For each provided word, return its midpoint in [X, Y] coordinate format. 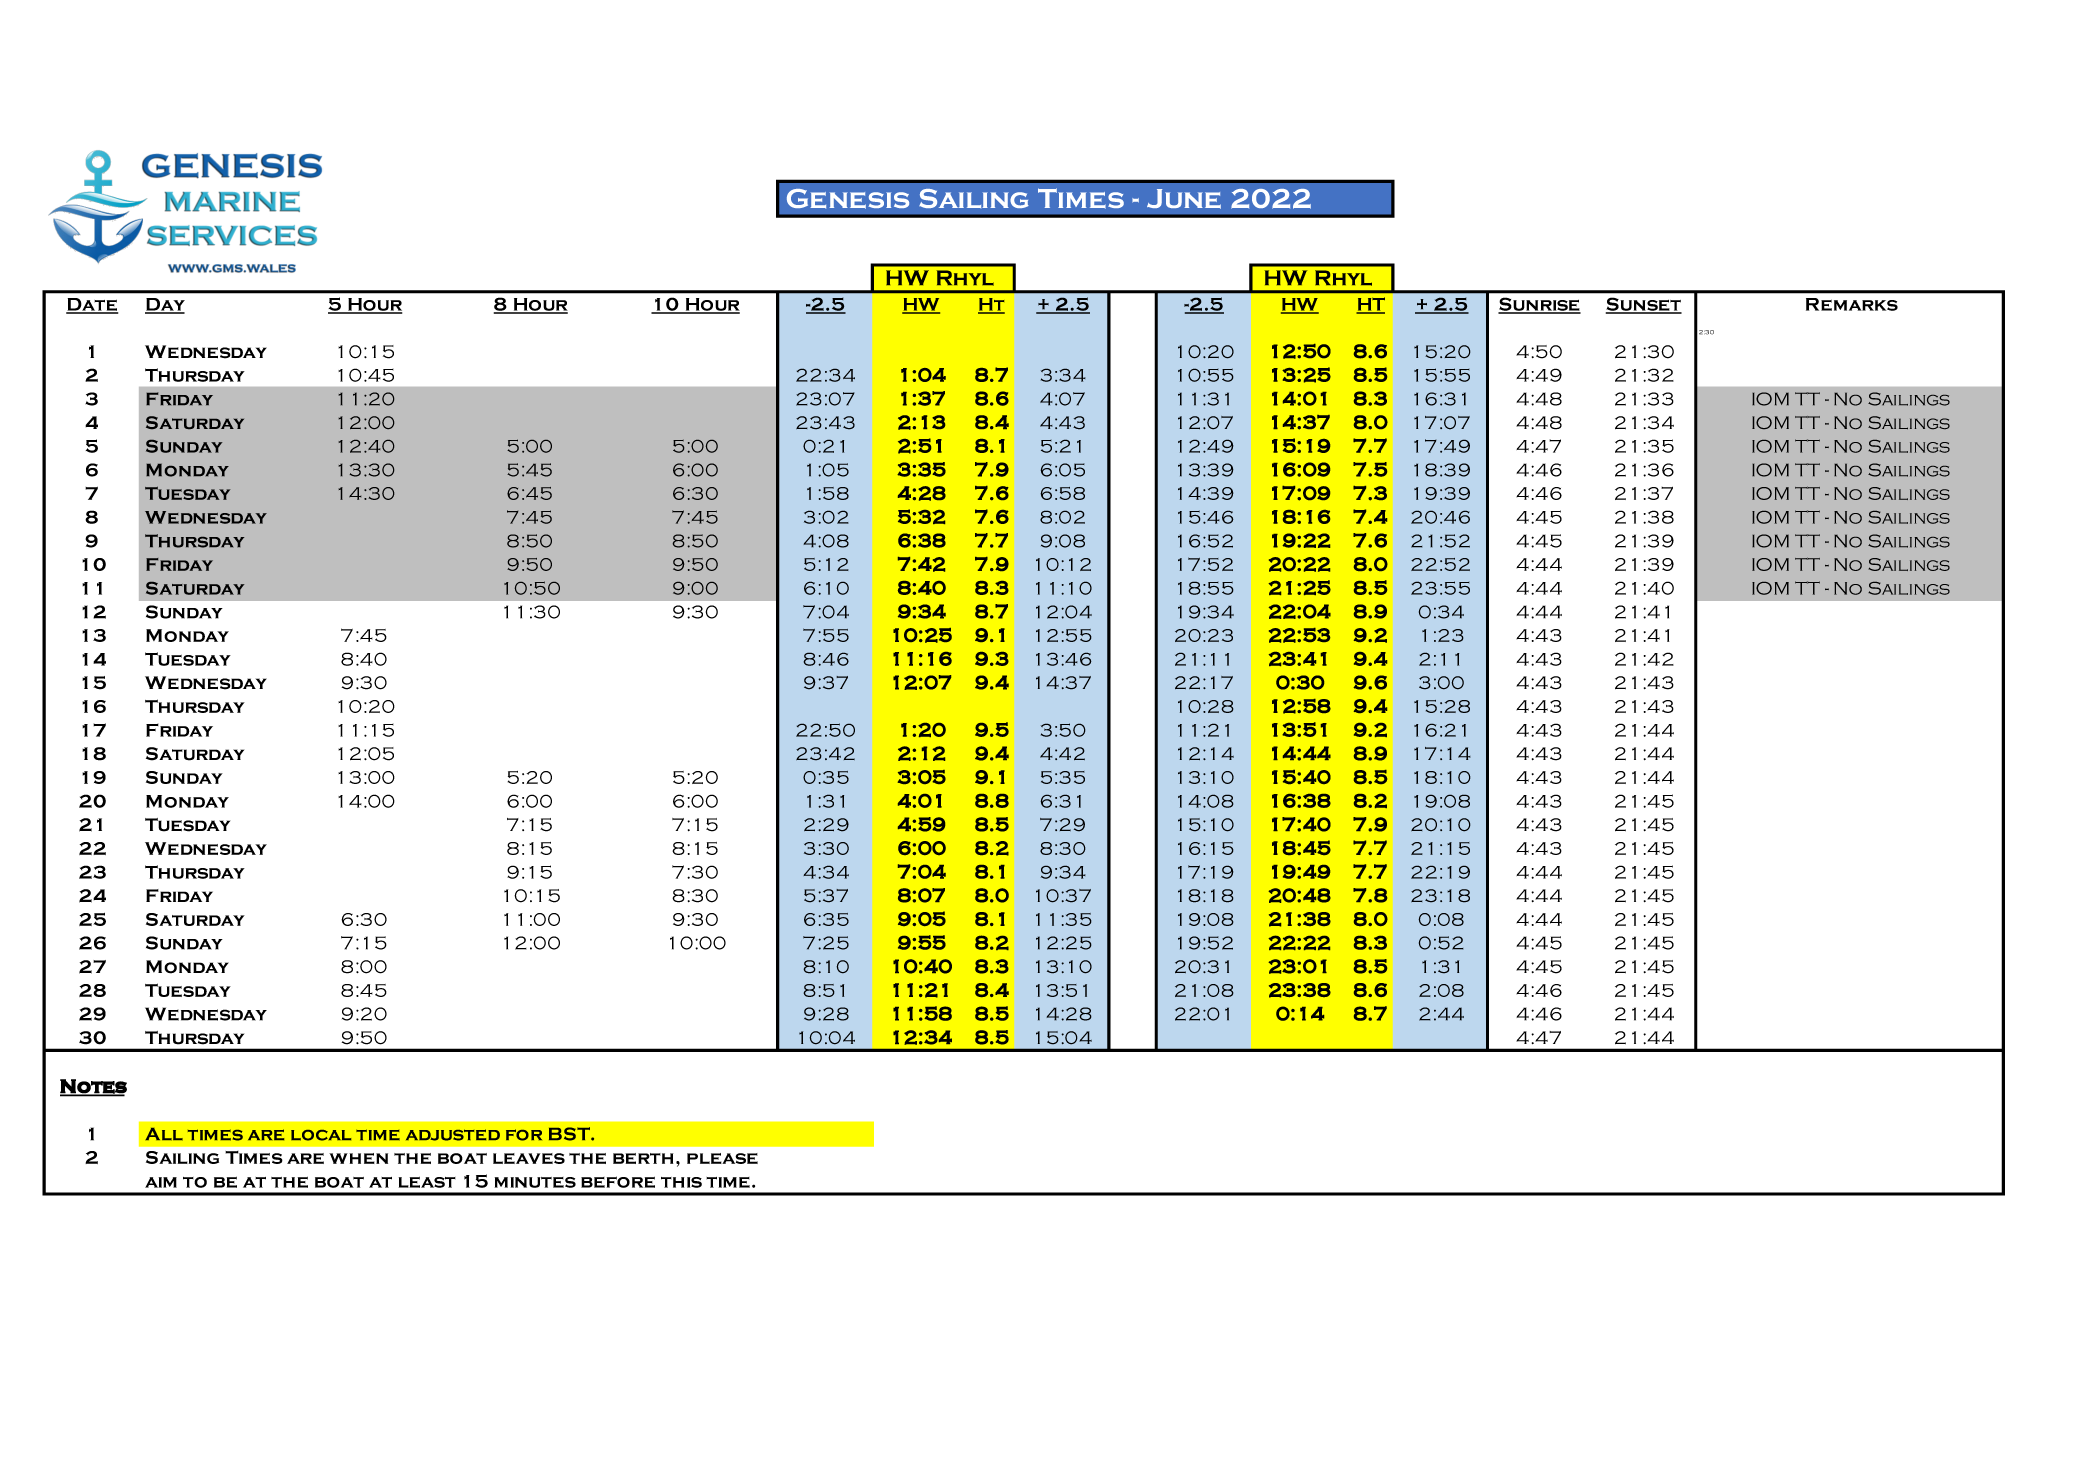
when [358, 1158]
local [321, 1135]
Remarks [1852, 304]
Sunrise [1539, 305]
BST [570, 1134]
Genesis [848, 199]
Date [92, 306]
